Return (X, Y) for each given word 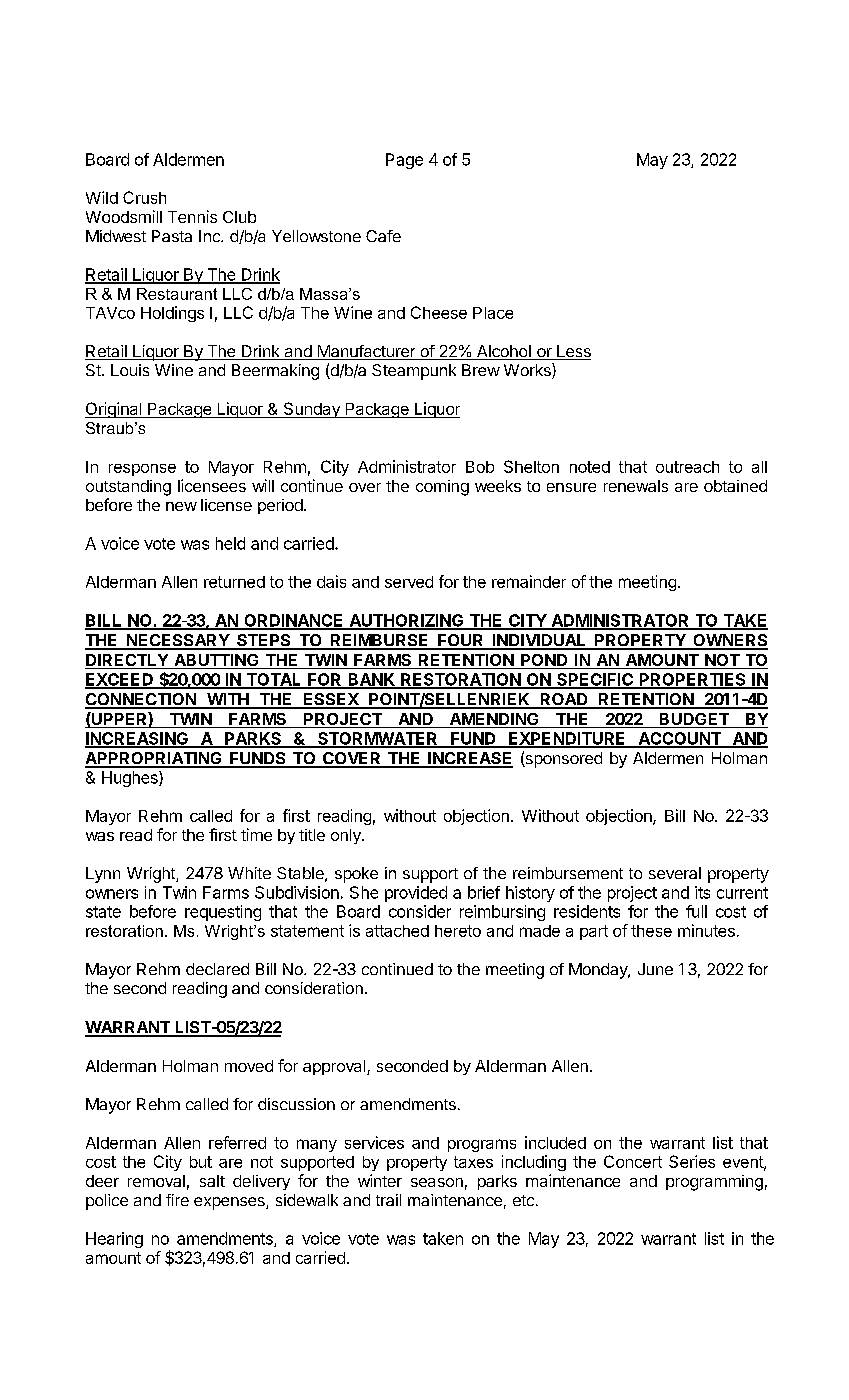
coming (442, 488)
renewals (636, 486)
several (675, 873)
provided (416, 894)
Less (573, 352)
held (230, 543)
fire (177, 1200)
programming (714, 1183)
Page (404, 161)
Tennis (192, 216)
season (437, 1182)
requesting (223, 913)
